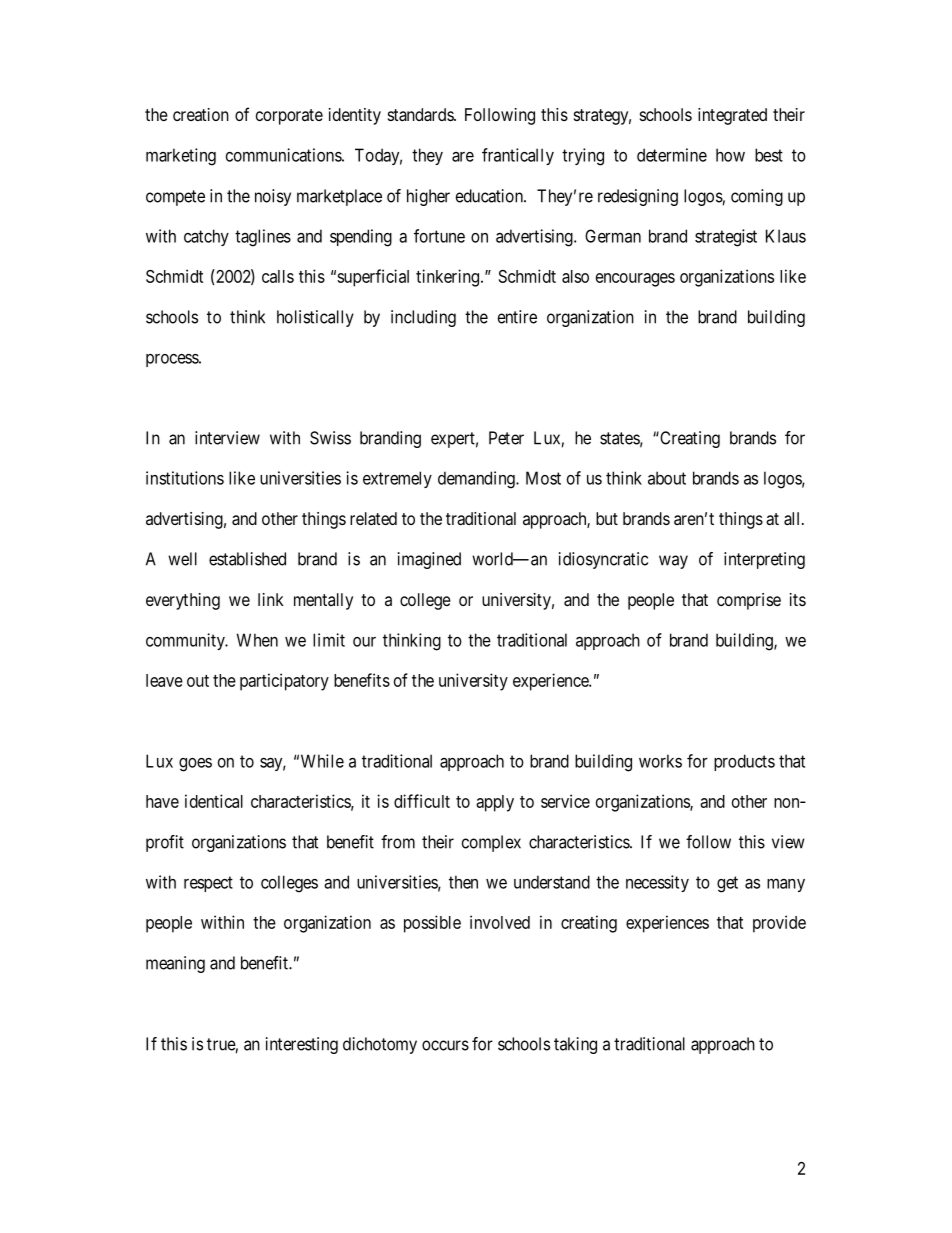 The image size is (952, 1233). Describe the element at coordinates (429, 560) in the page. I see `imagined` at that location.
